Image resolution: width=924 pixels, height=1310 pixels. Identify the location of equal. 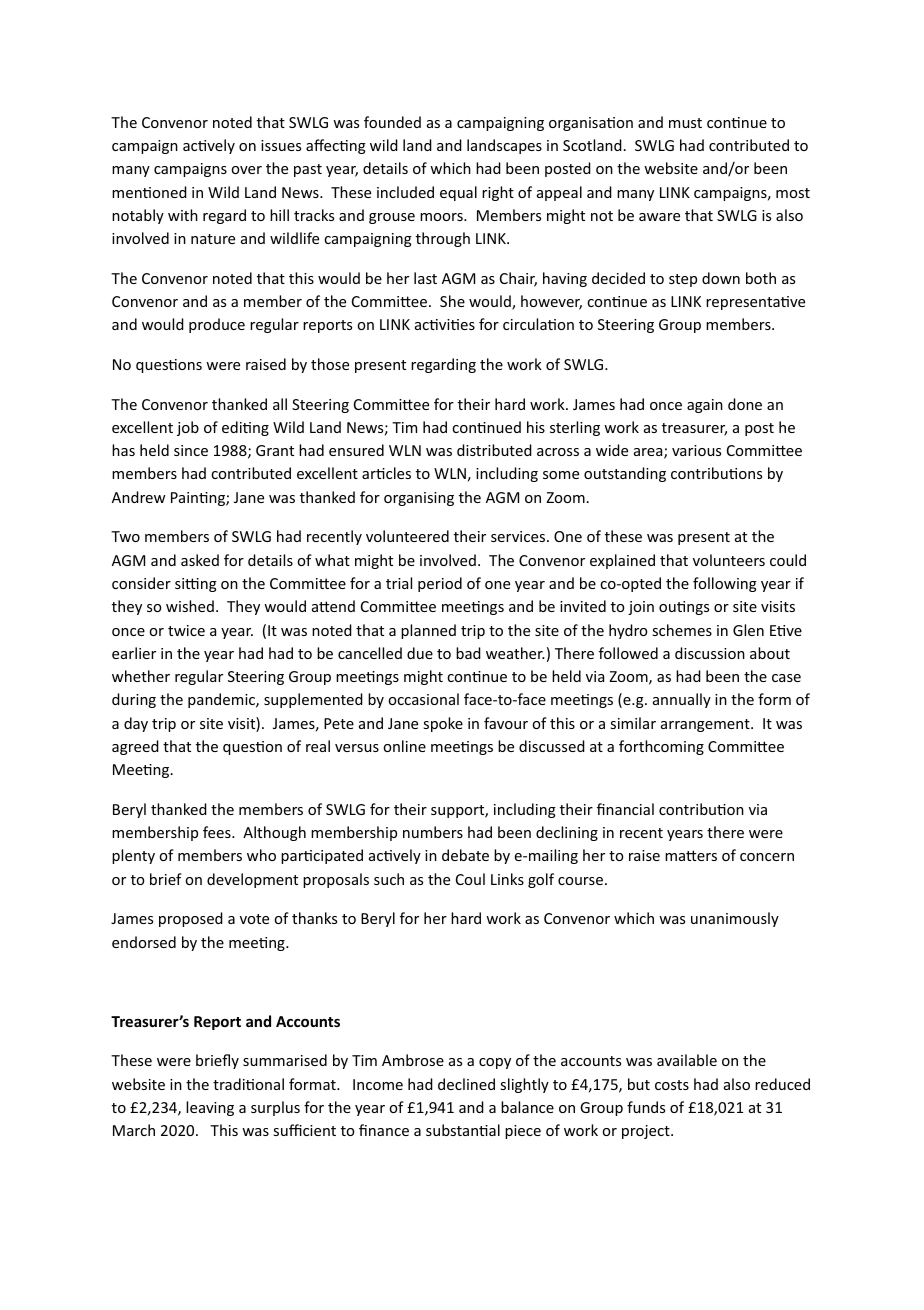
(458, 193).
